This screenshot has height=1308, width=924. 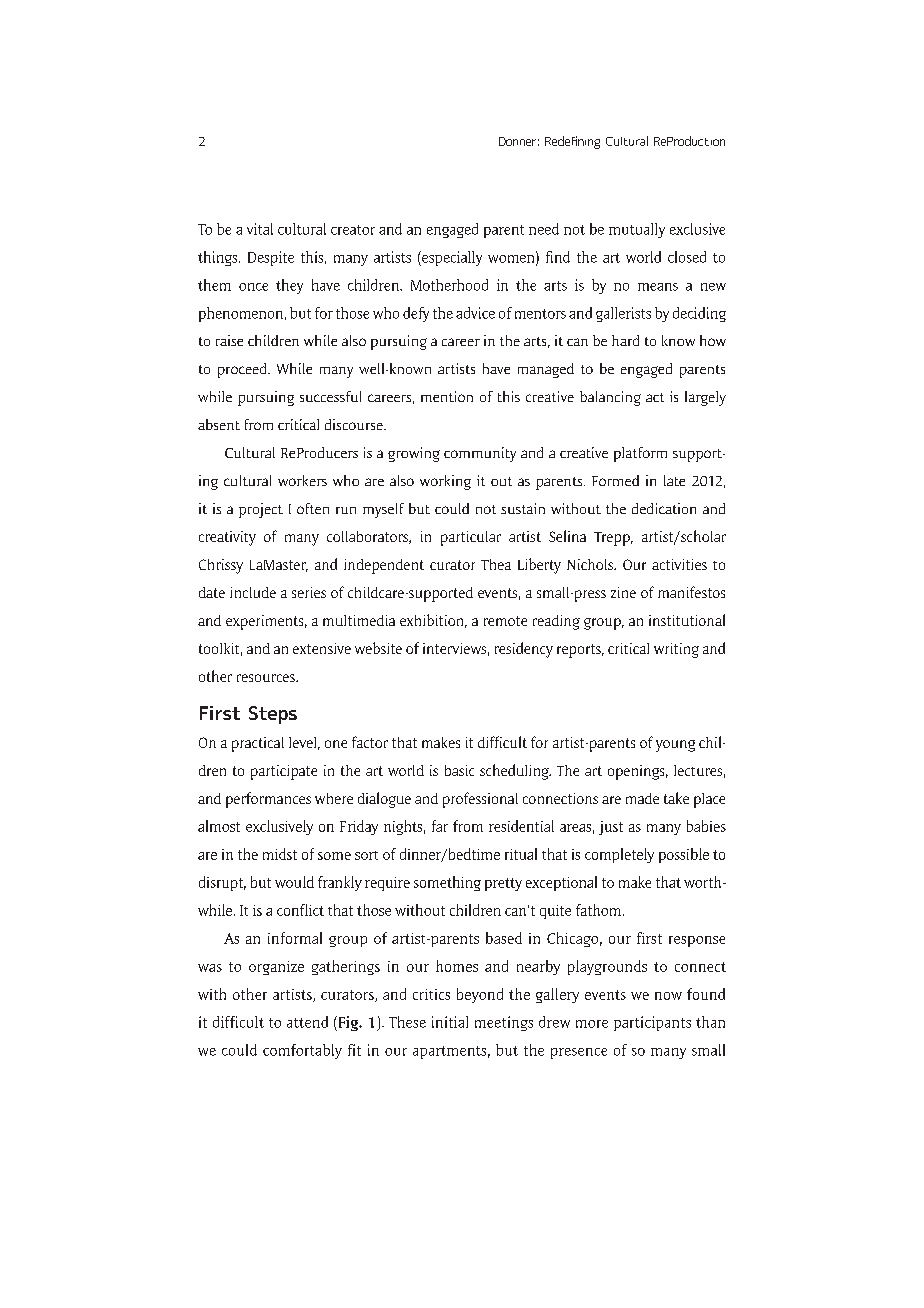 What do you see at coordinates (258, 744) in the screenshot?
I see `practical` at bounding box center [258, 744].
